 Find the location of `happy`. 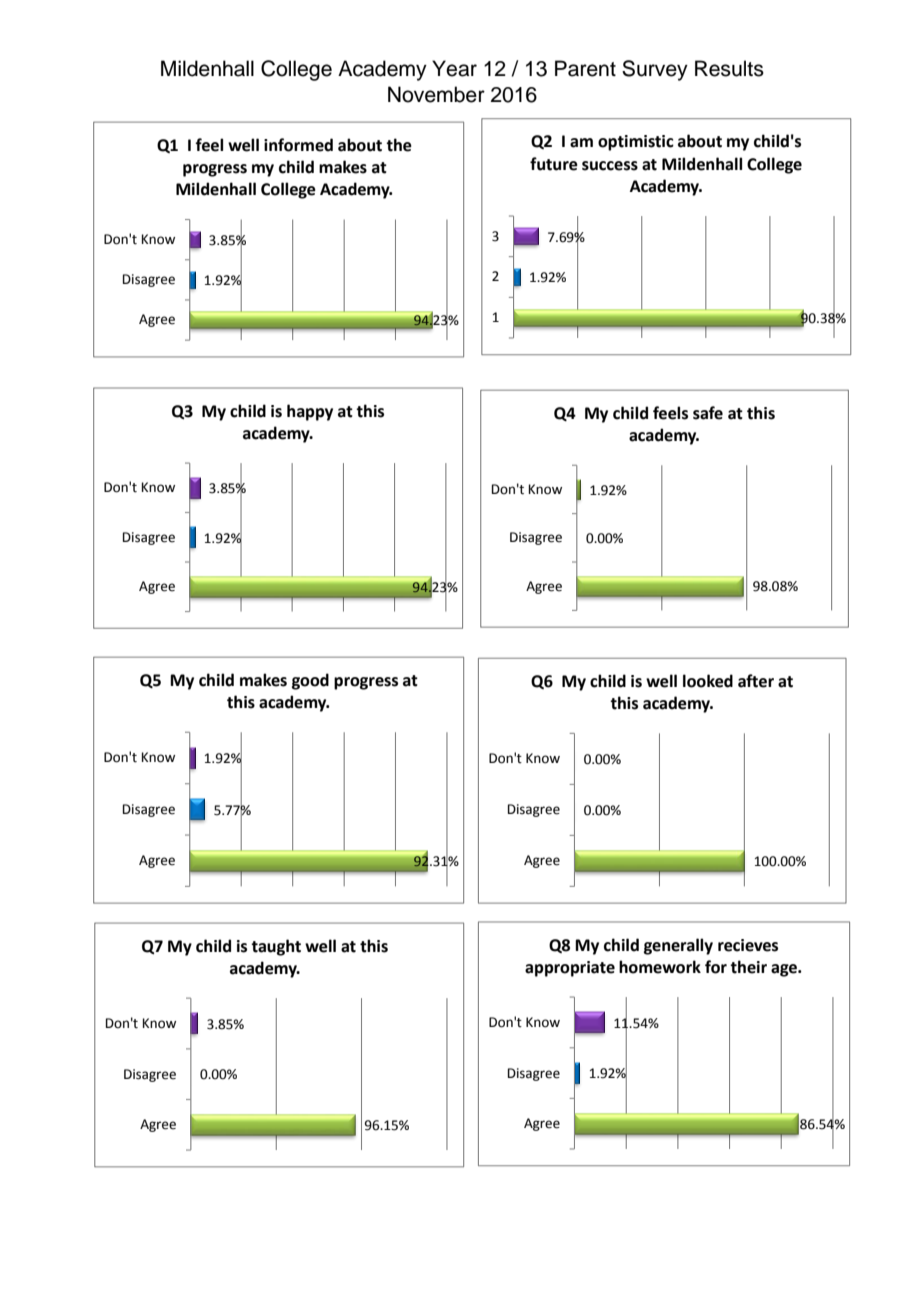

happy is located at coordinates (310, 412).
